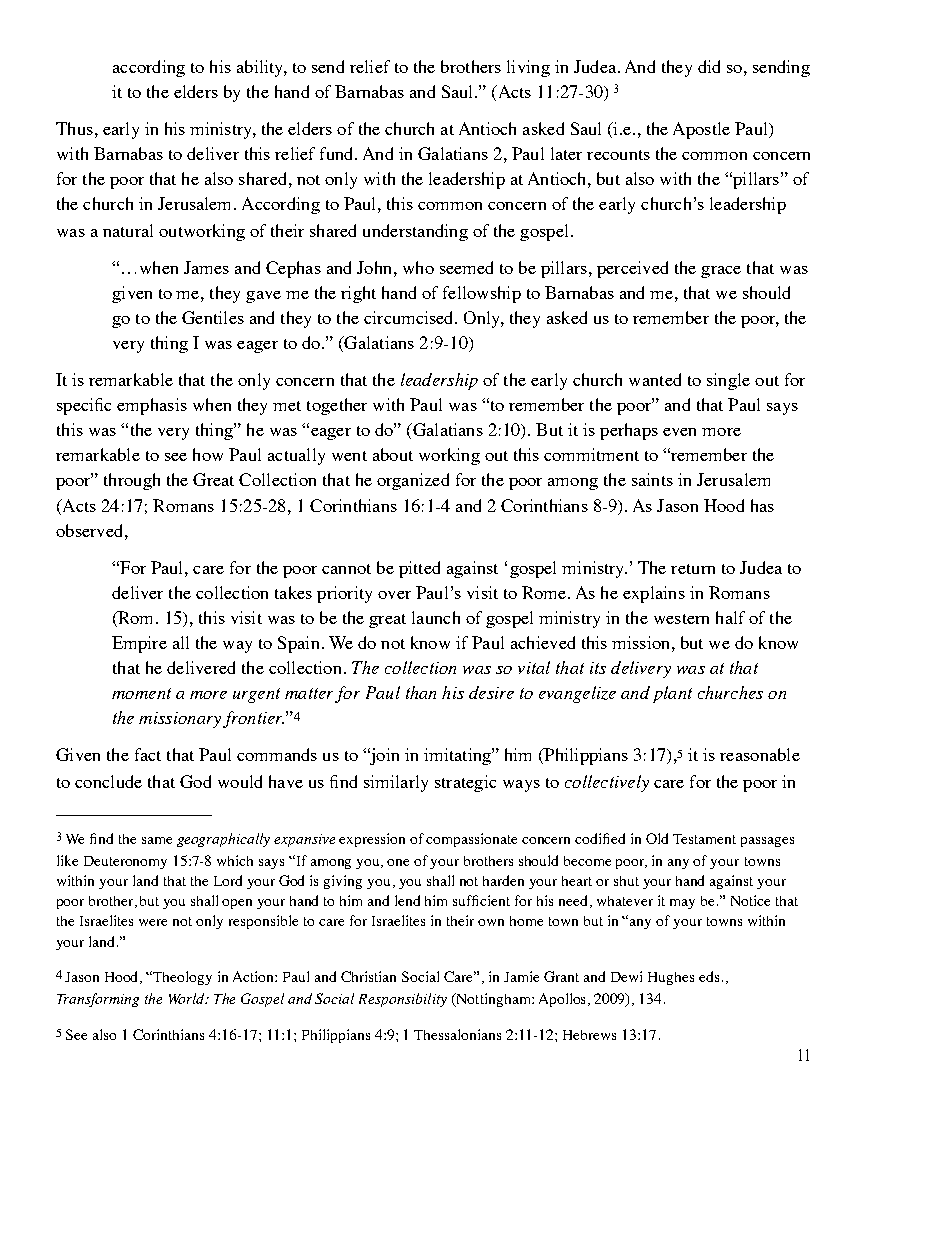 This screenshot has width=952, height=1233. I want to click on fund, so click(338, 153).
